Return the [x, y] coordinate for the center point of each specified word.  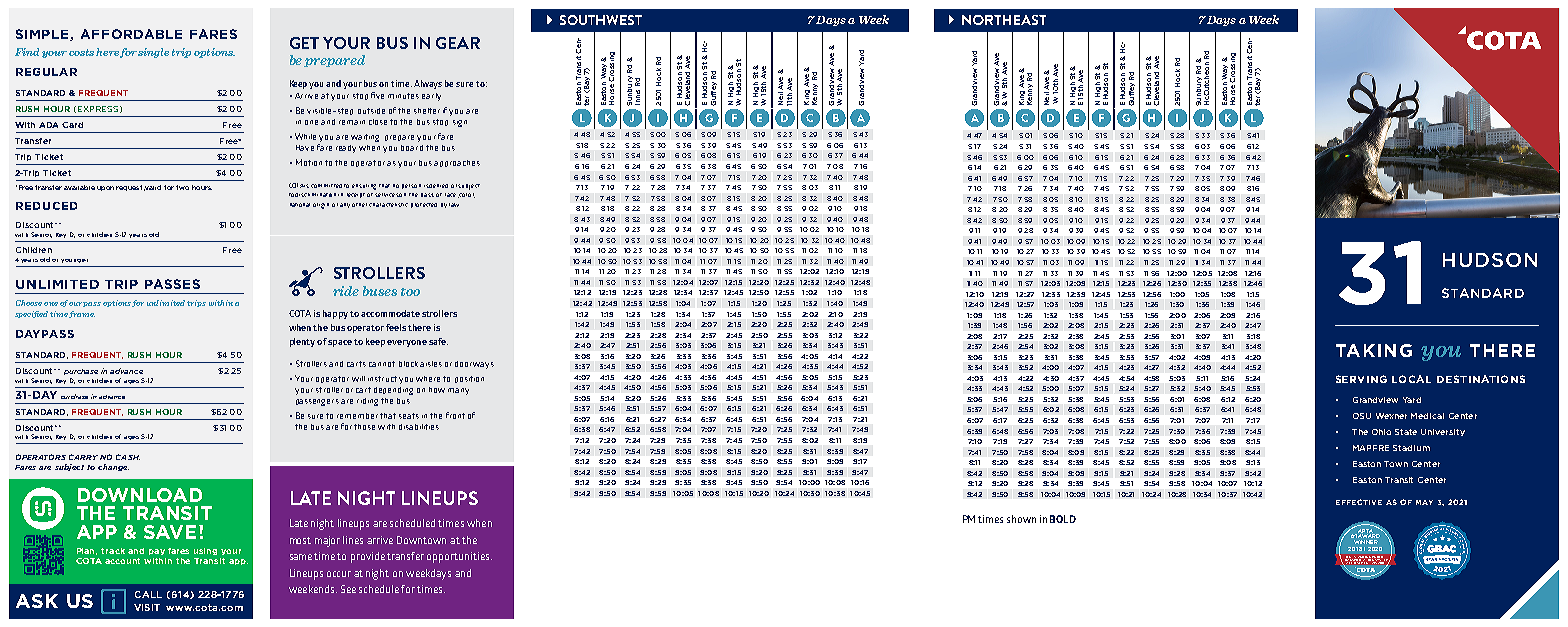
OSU [1362, 416]
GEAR [458, 43]
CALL [148, 594]
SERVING [1361, 379]
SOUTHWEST [601, 20]
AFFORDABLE [131, 34]
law [454, 205]
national [300, 205]
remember [357, 416]
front [455, 415]
